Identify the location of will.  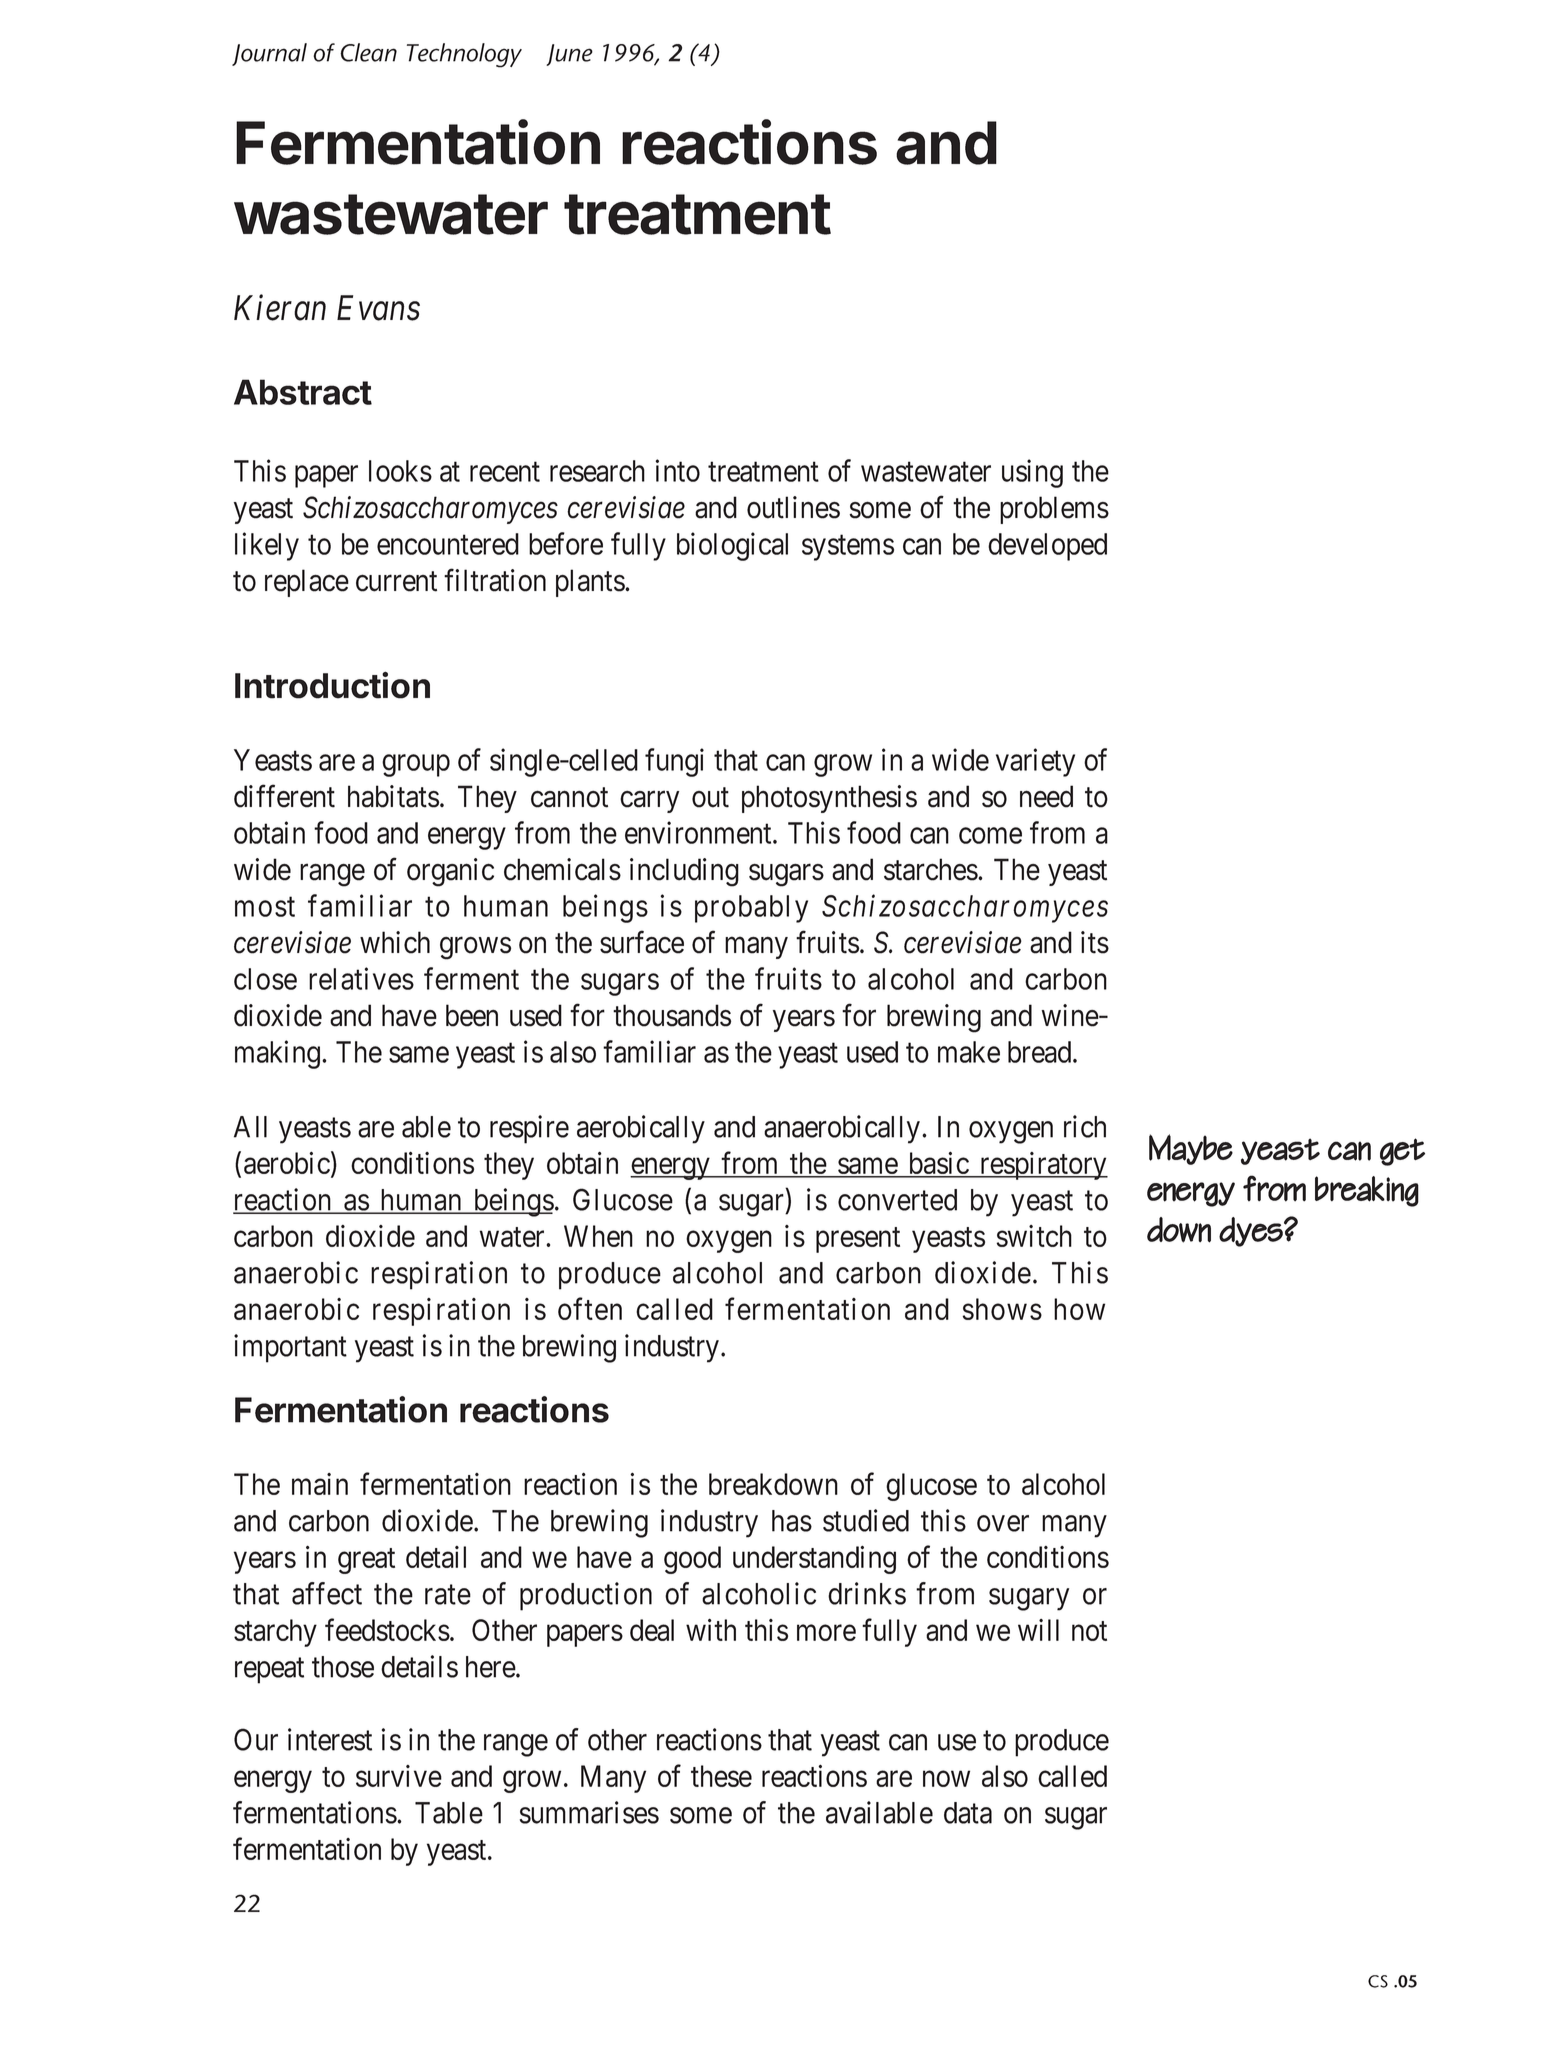
(1038, 1630).
